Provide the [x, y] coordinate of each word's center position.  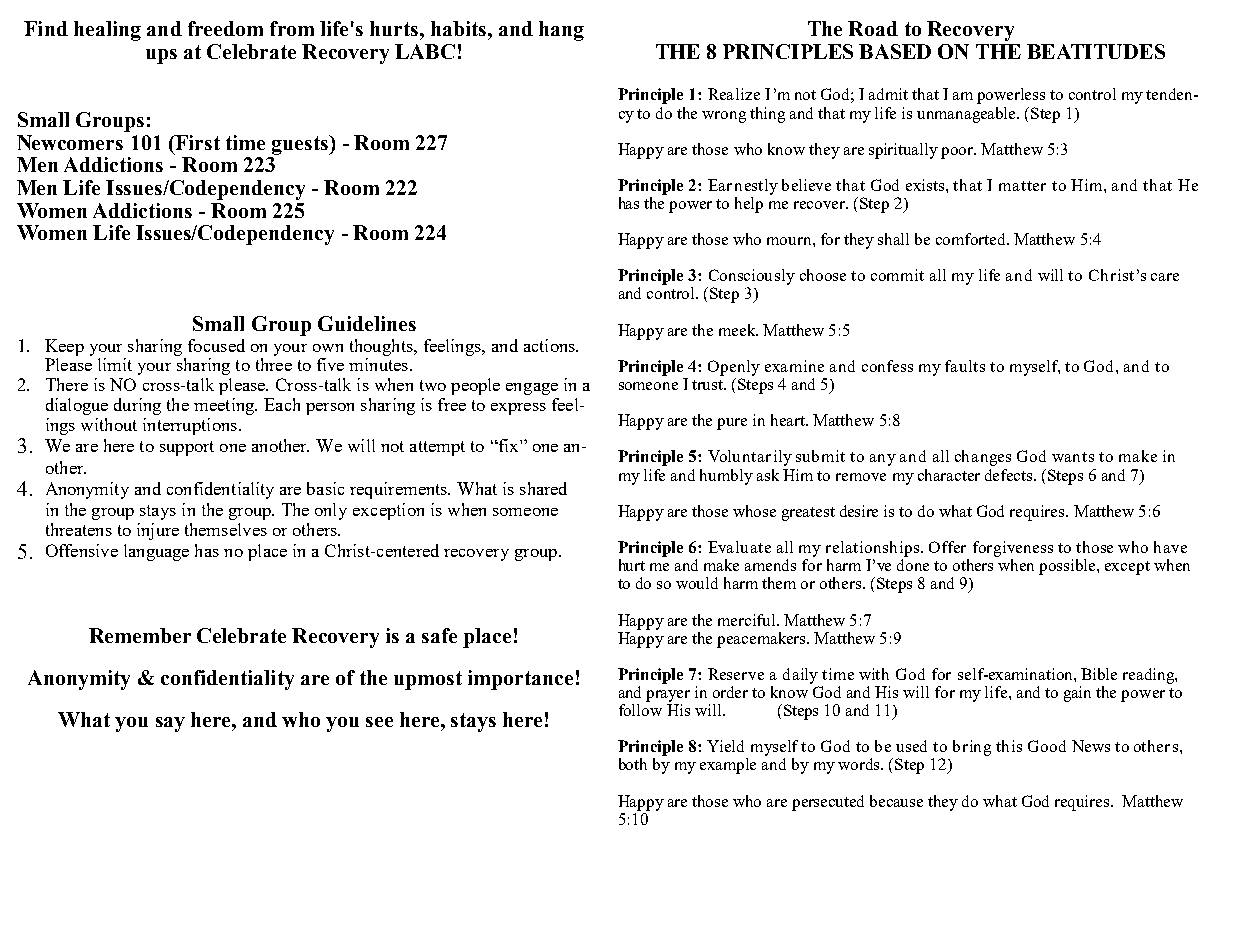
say [170, 724]
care [1165, 277]
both [633, 764]
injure [158, 531]
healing [107, 31]
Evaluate [739, 547]
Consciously [752, 277]
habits [460, 28]
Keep [64, 347]
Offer [947, 547]
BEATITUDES [1096, 51]
